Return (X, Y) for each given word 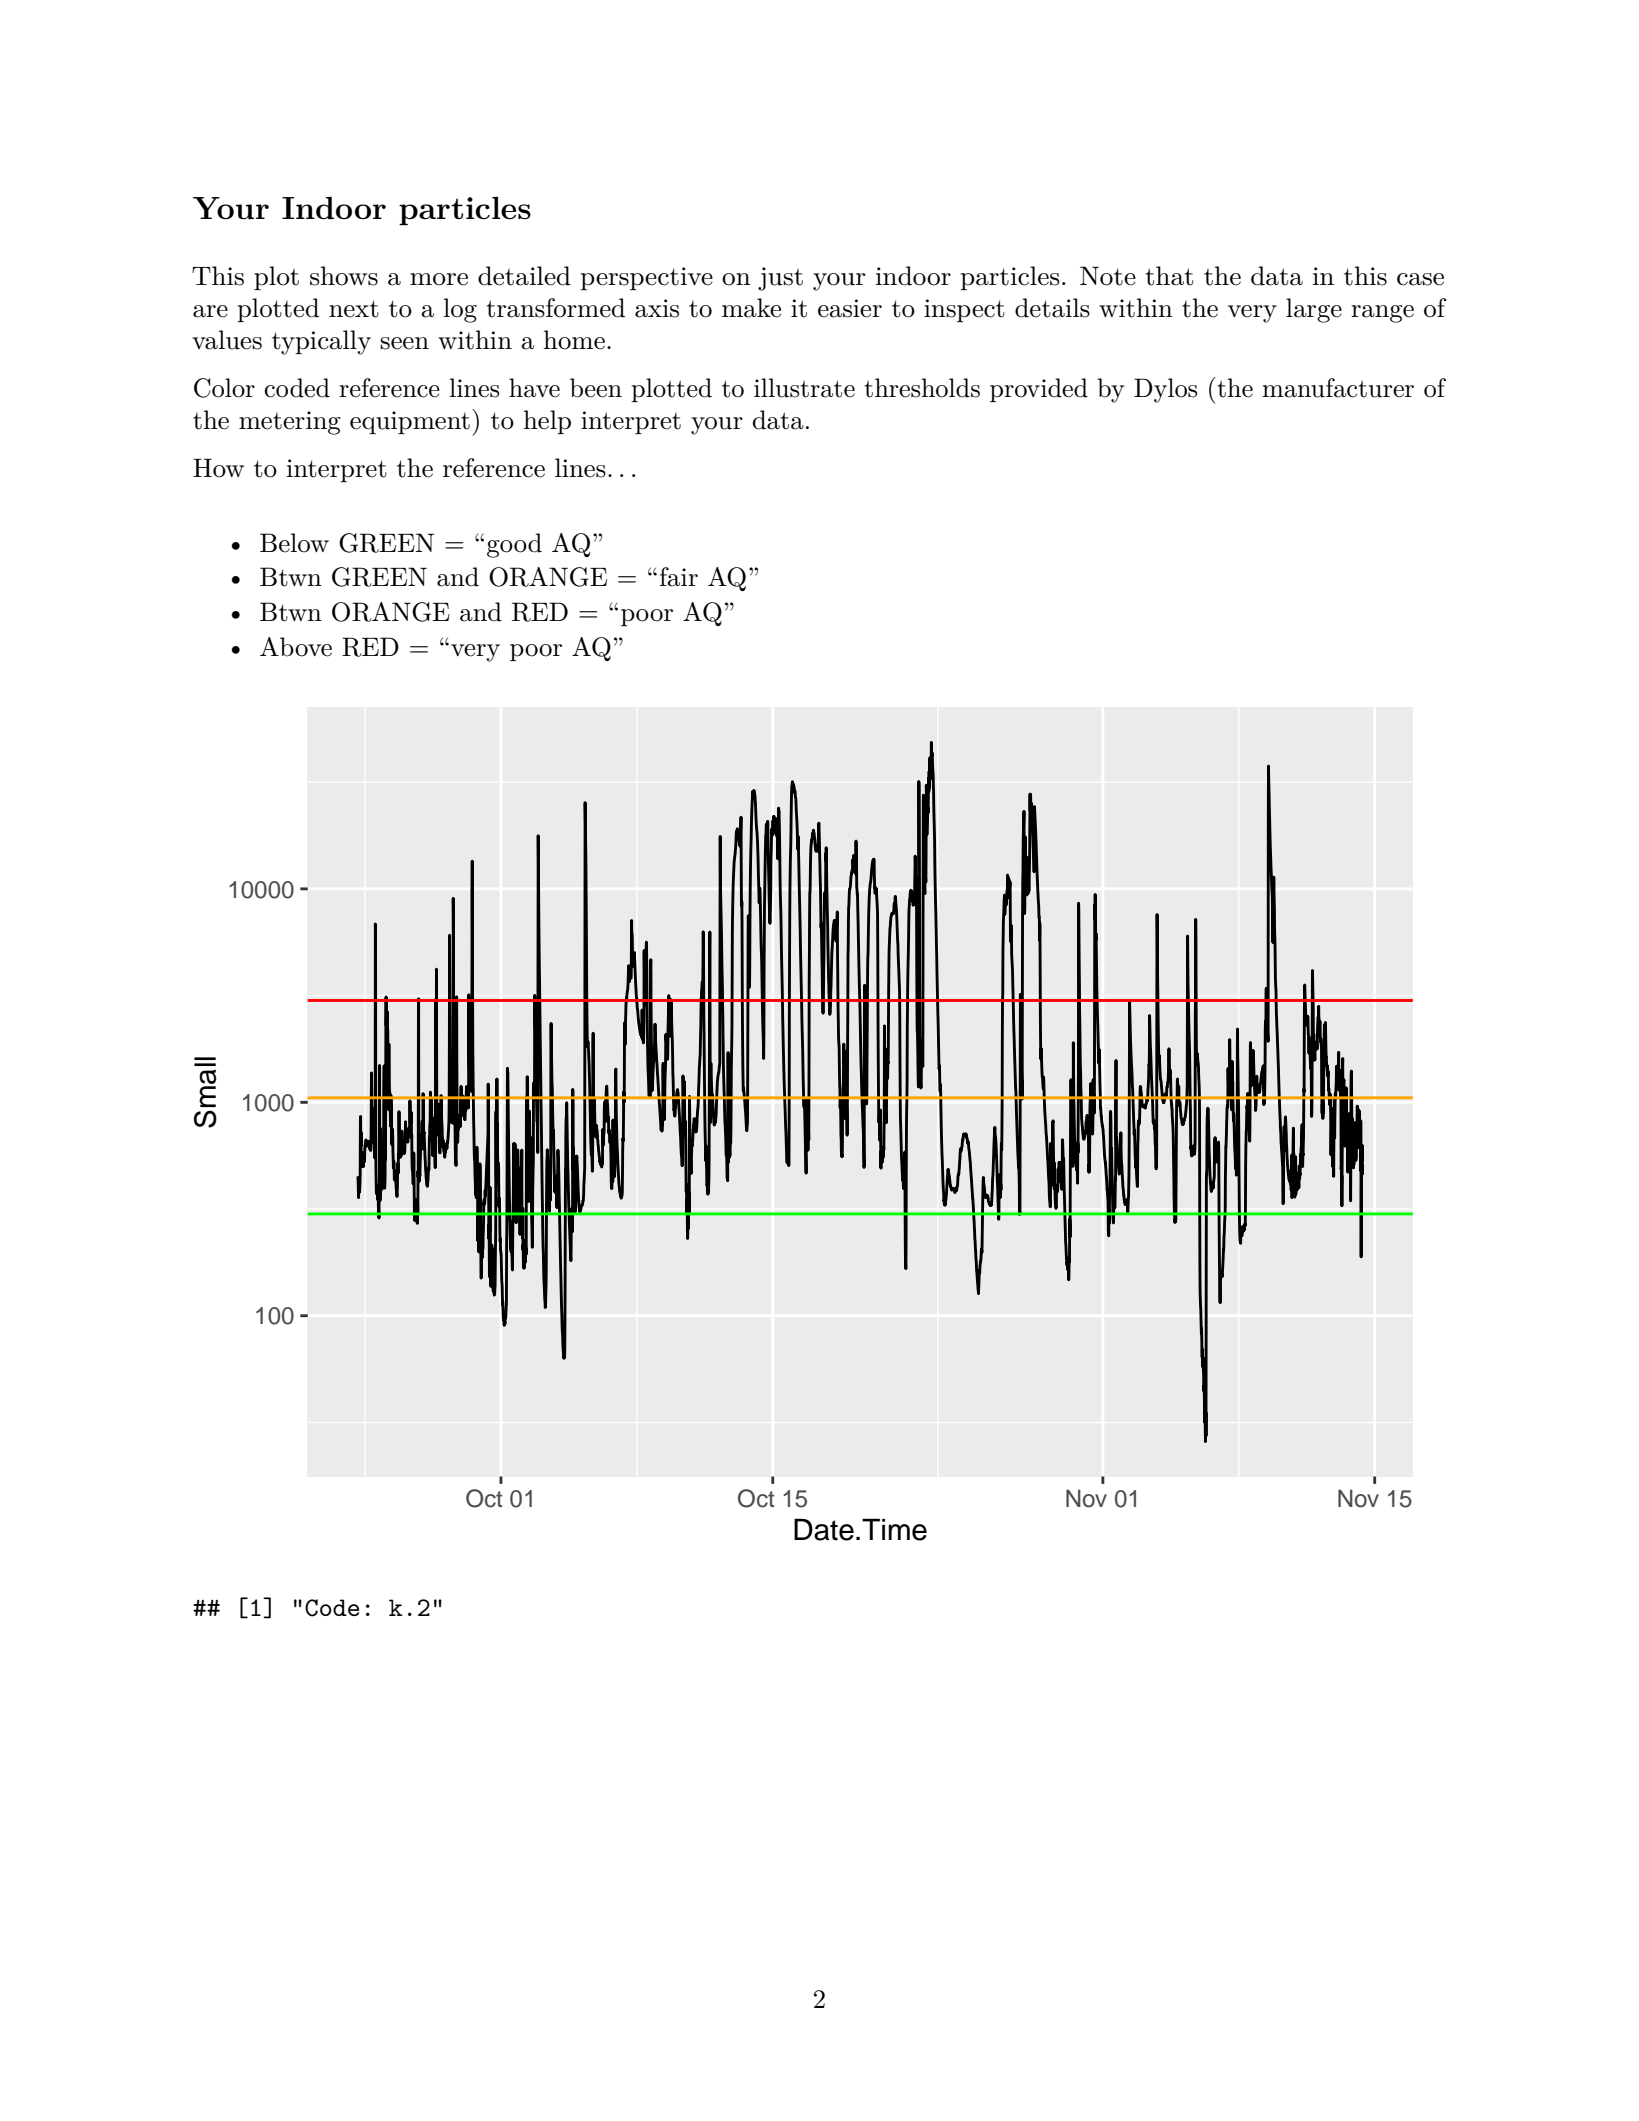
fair (679, 577)
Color (224, 388)
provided (1039, 390)
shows (344, 276)
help (547, 422)
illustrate (804, 388)
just (780, 279)
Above (296, 647)
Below (294, 543)
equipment (410, 422)
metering (290, 423)
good (514, 545)
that (1169, 276)
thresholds (922, 388)
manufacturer (1338, 388)
